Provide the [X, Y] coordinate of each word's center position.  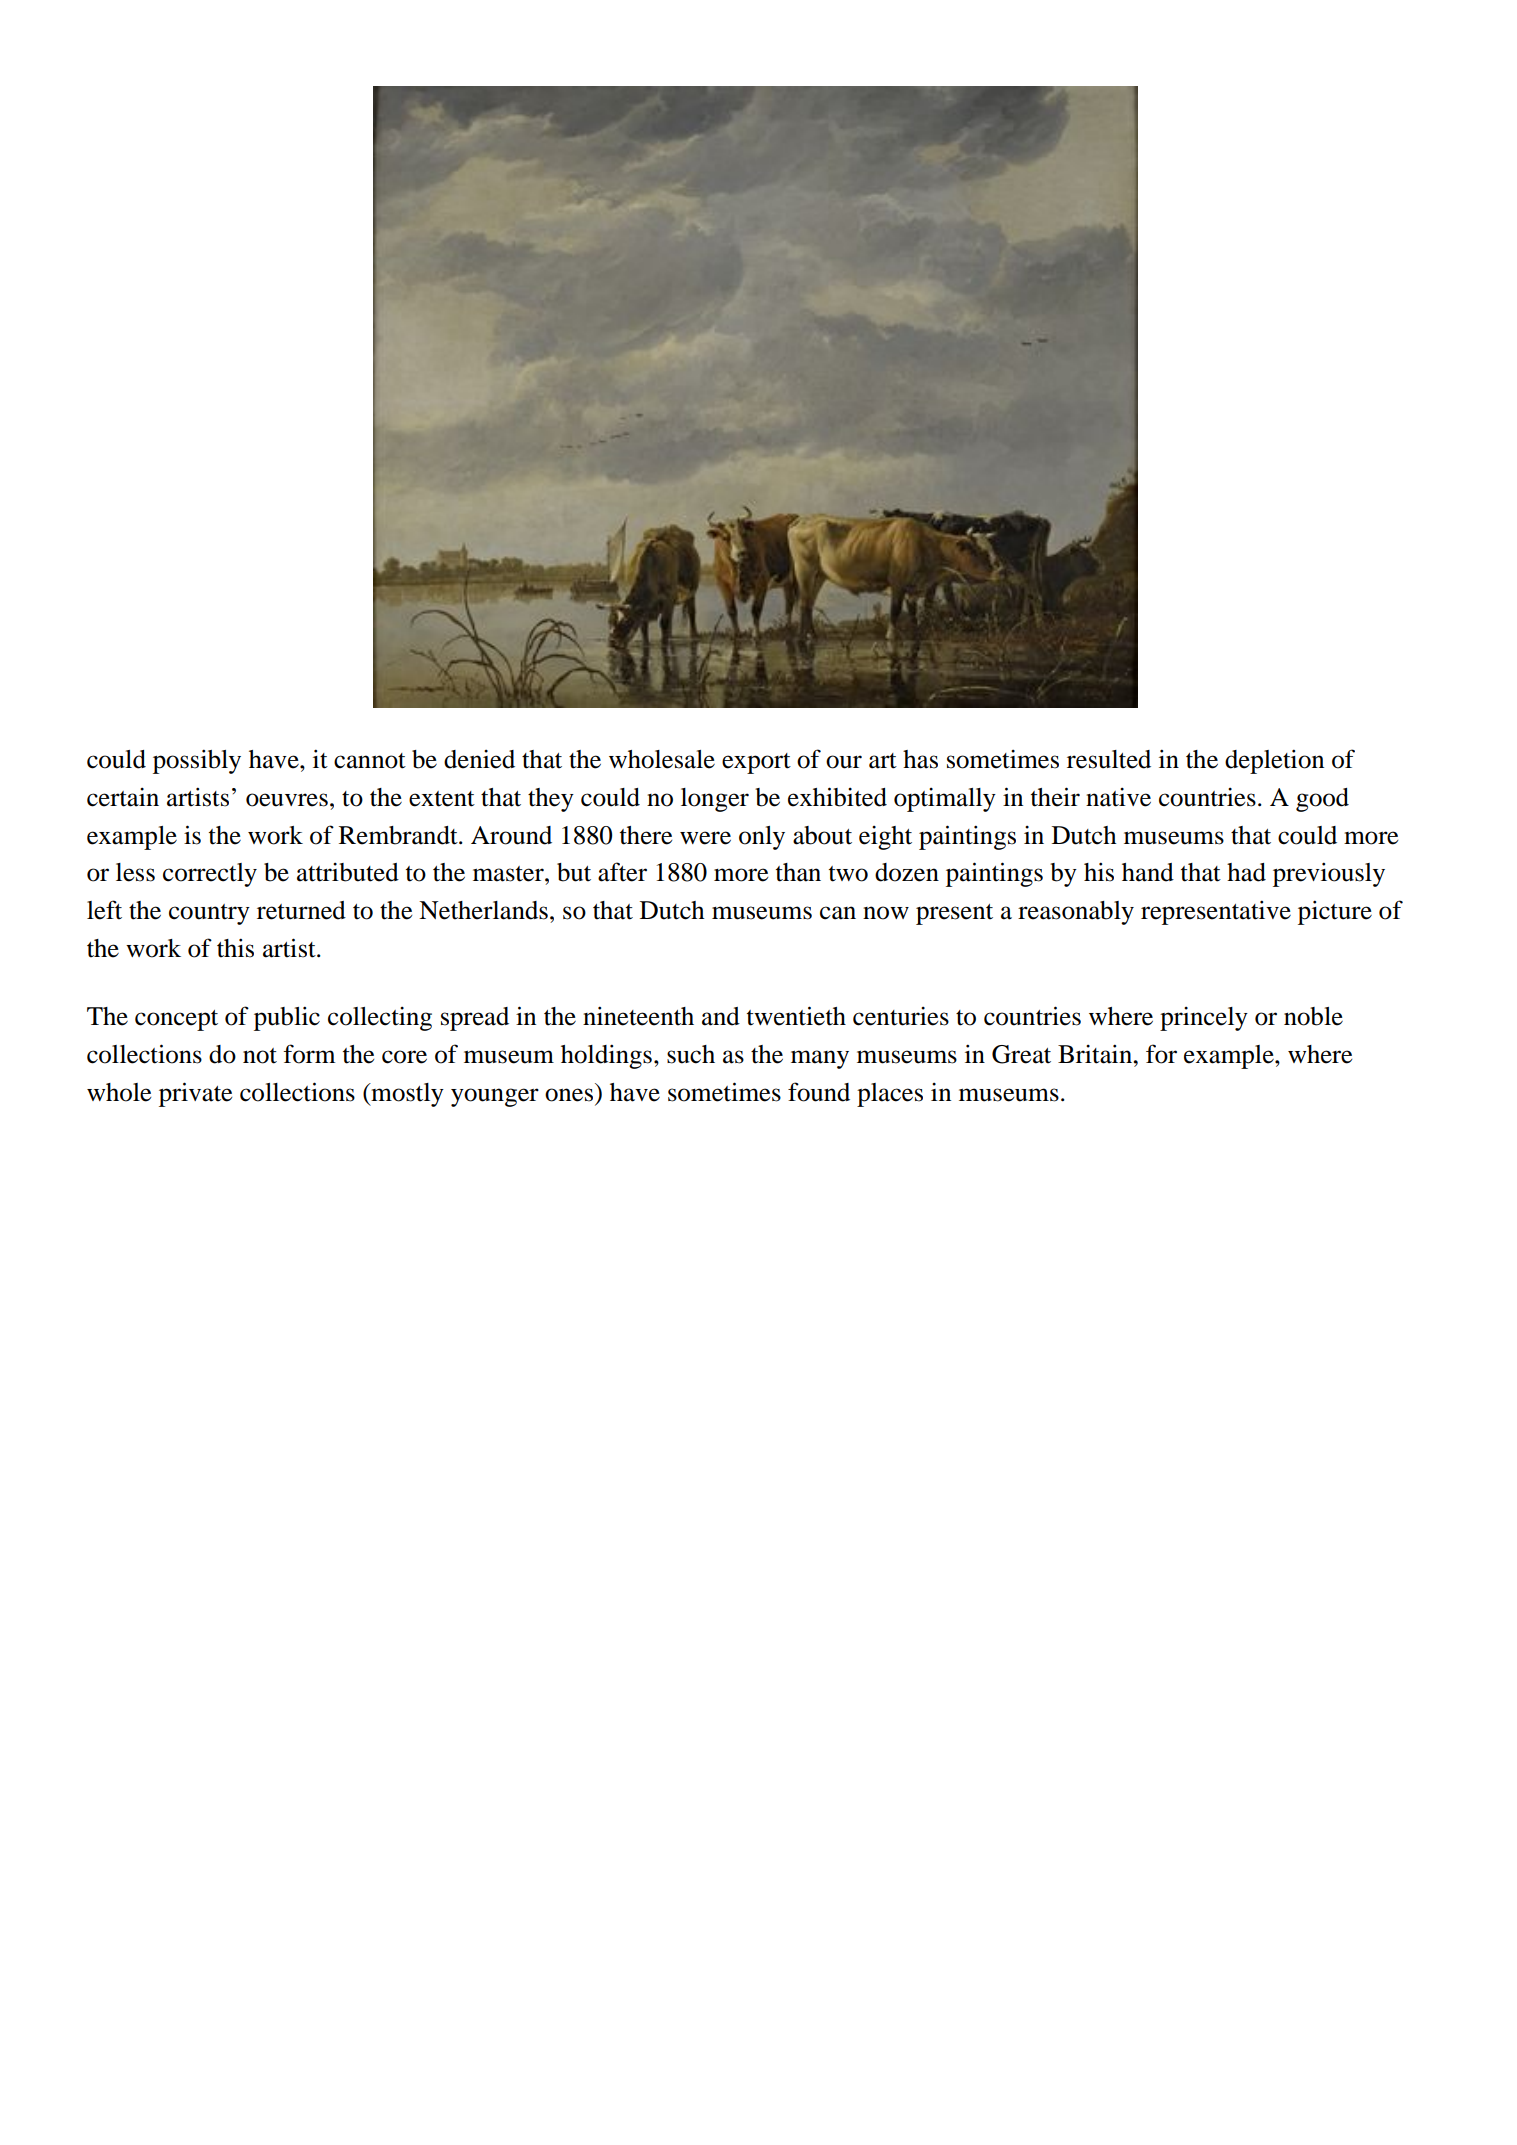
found [819, 1092]
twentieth [796, 1016]
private [195, 1094]
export [756, 763]
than [798, 872]
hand [1148, 872]
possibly [197, 761]
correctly [210, 875]
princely [1204, 1019]
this [235, 948]
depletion [1274, 761]
